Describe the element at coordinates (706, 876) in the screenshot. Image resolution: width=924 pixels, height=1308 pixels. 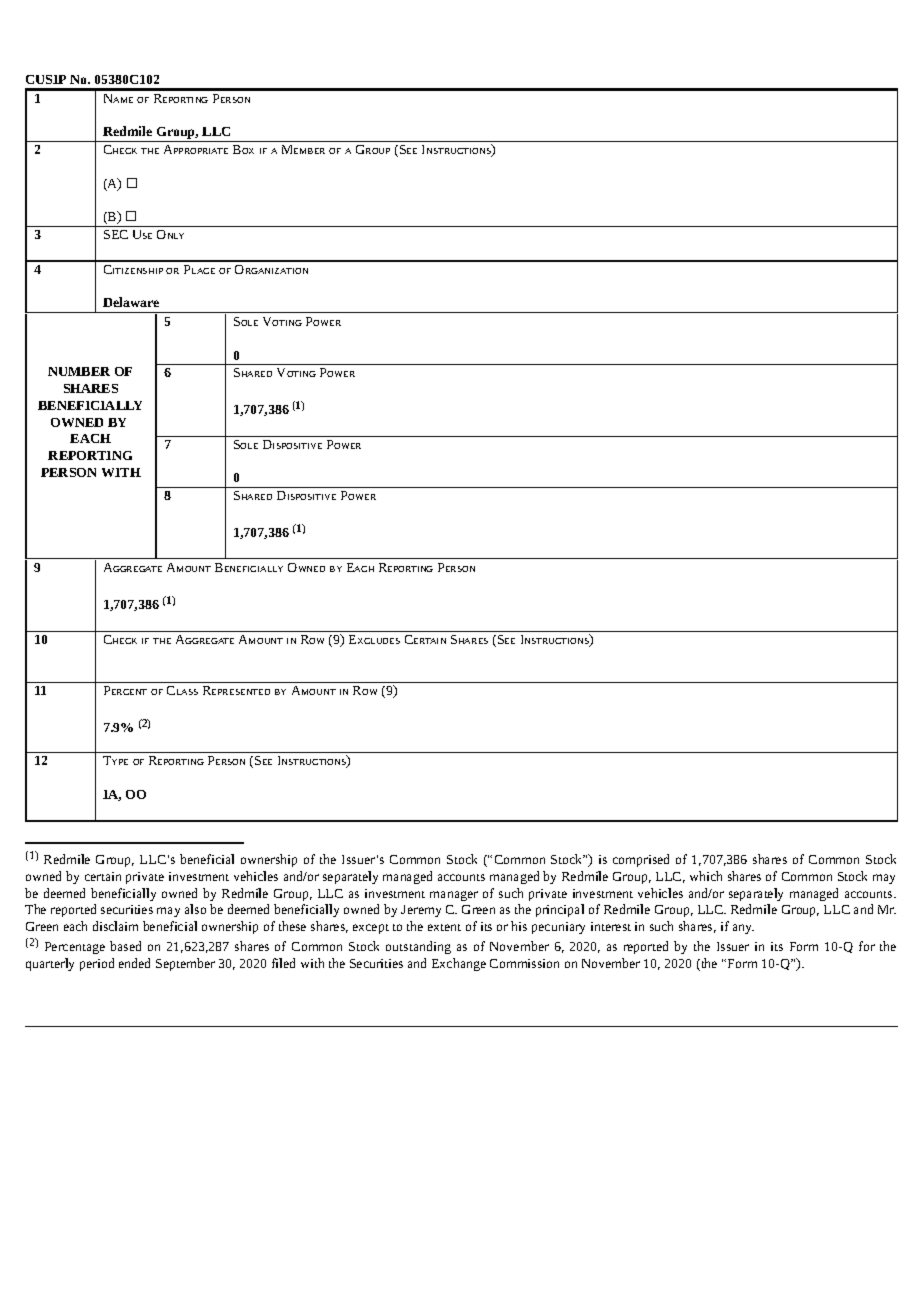
I see `which` at that location.
